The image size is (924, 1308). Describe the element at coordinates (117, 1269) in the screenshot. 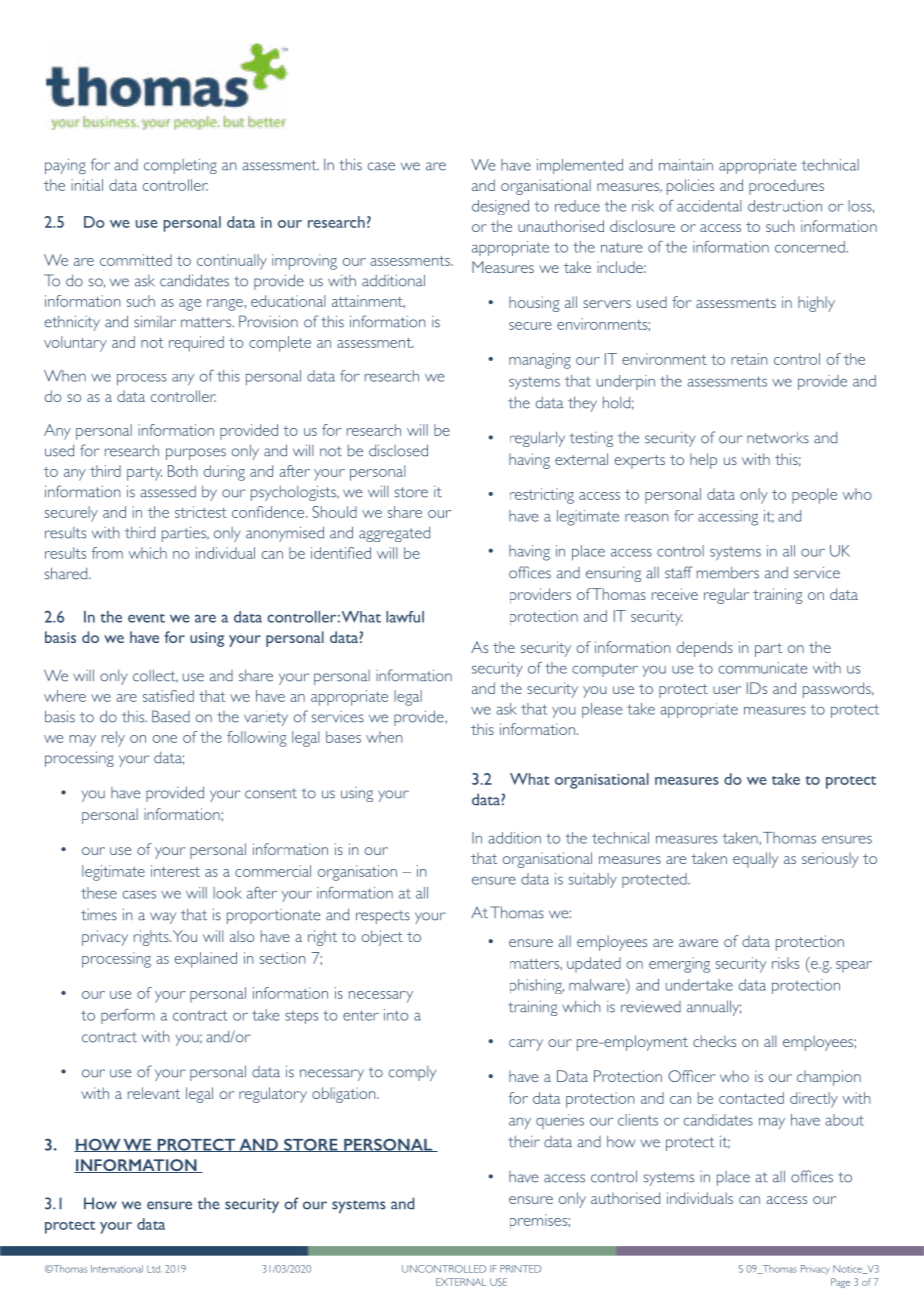

I see `International` at that location.
